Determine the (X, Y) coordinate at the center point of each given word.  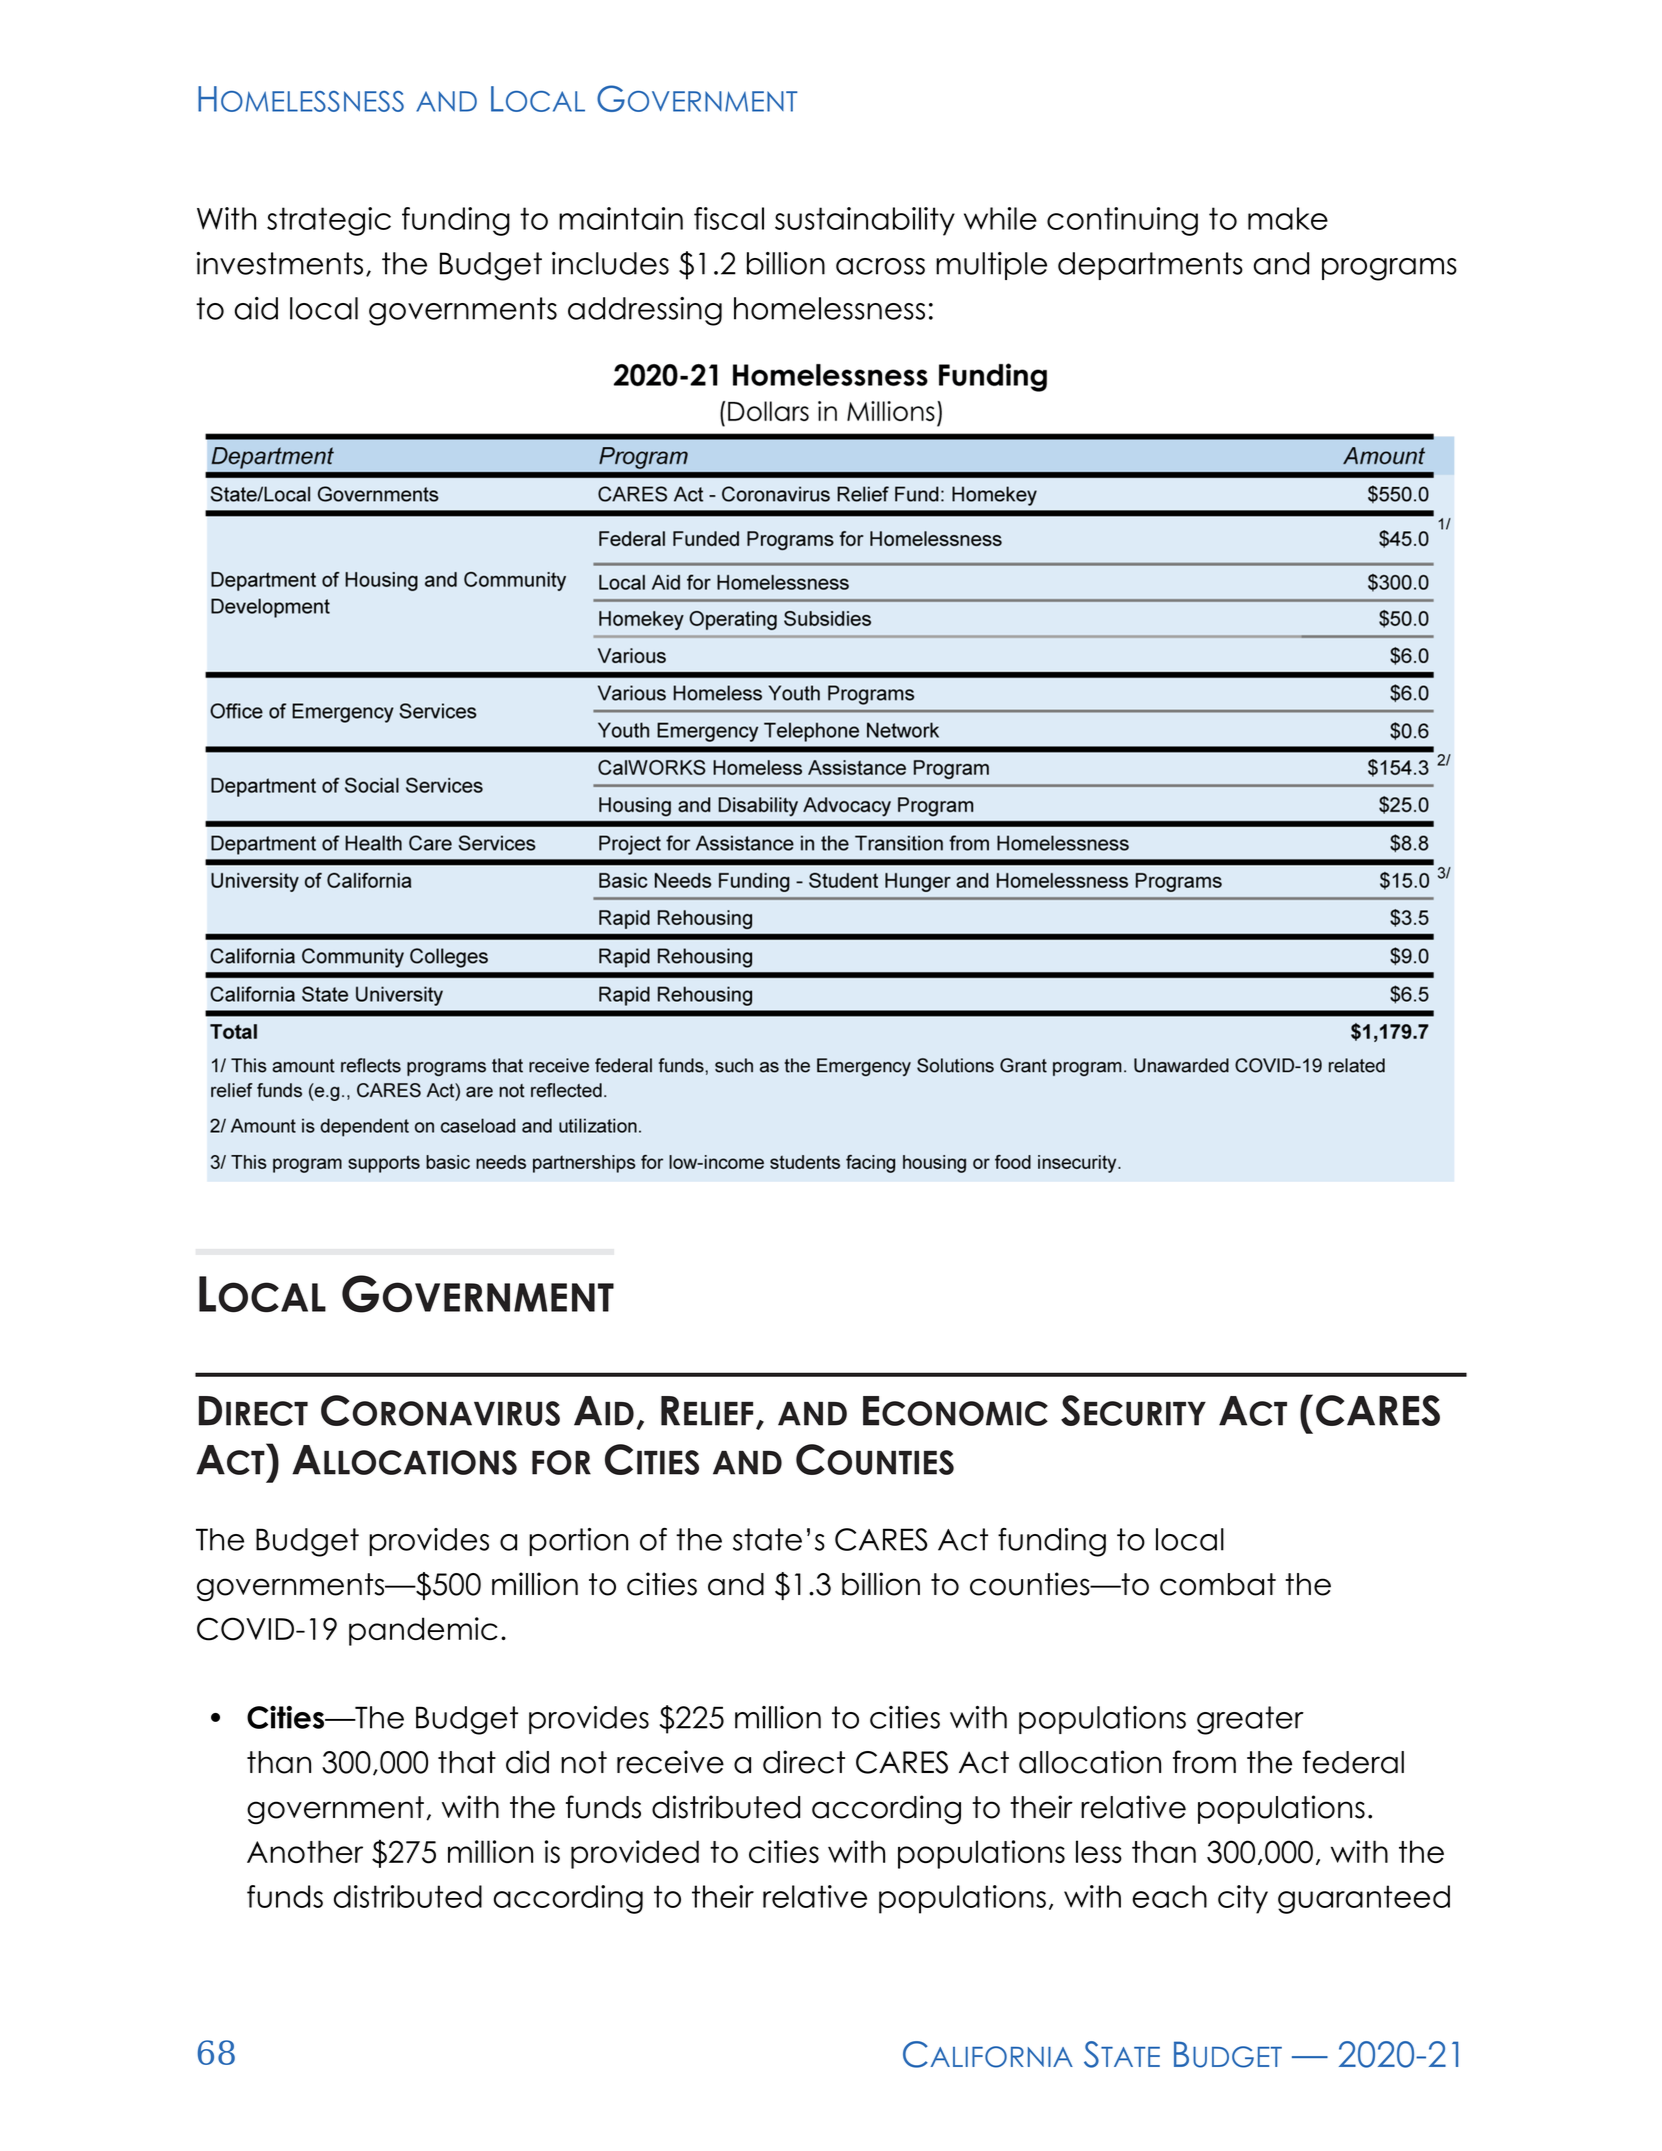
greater (1250, 1720)
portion (578, 1542)
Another (305, 1851)
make (1288, 218)
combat (1218, 1584)
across (880, 266)
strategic (329, 221)
